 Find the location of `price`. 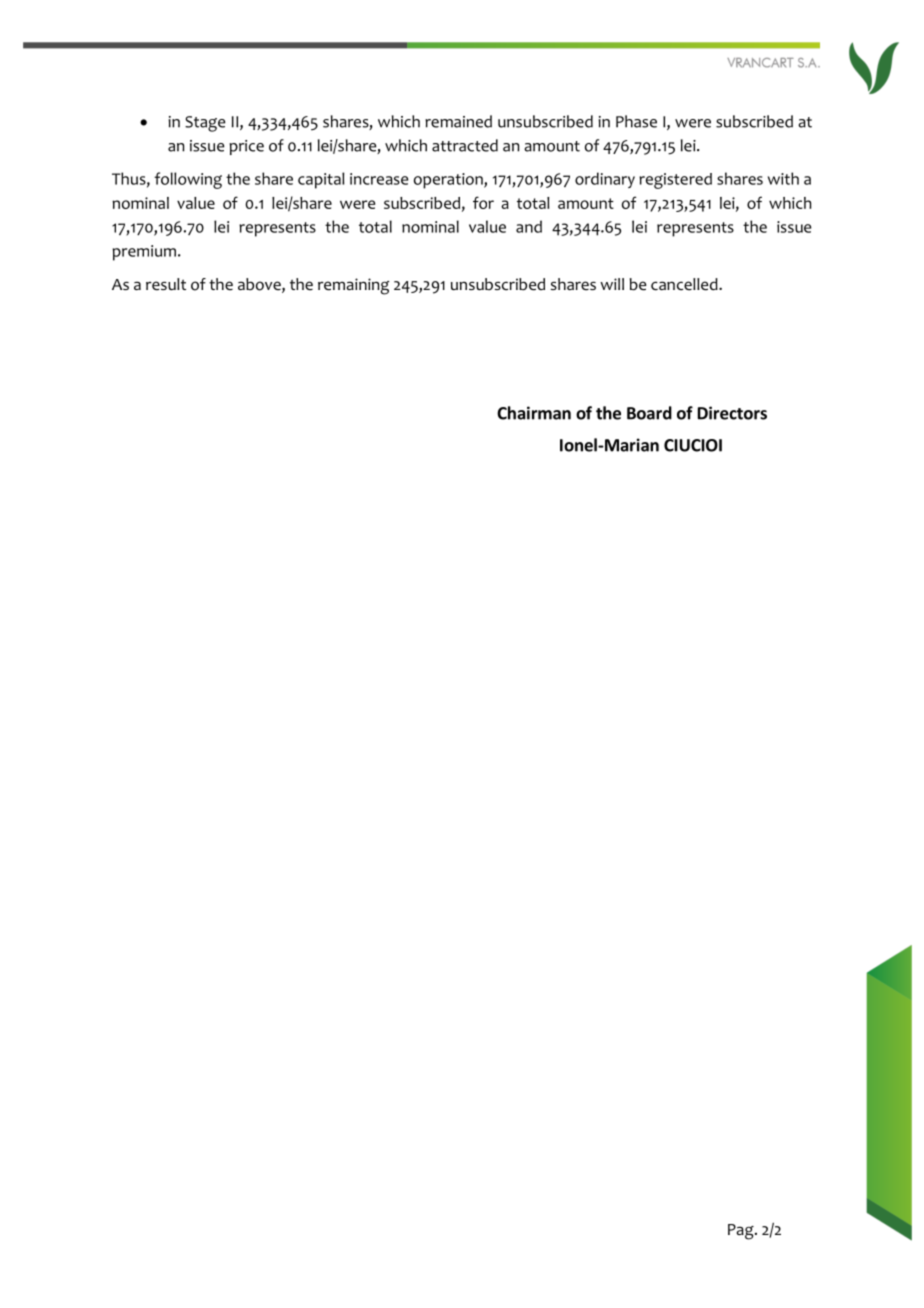

price is located at coordinates (246, 147).
